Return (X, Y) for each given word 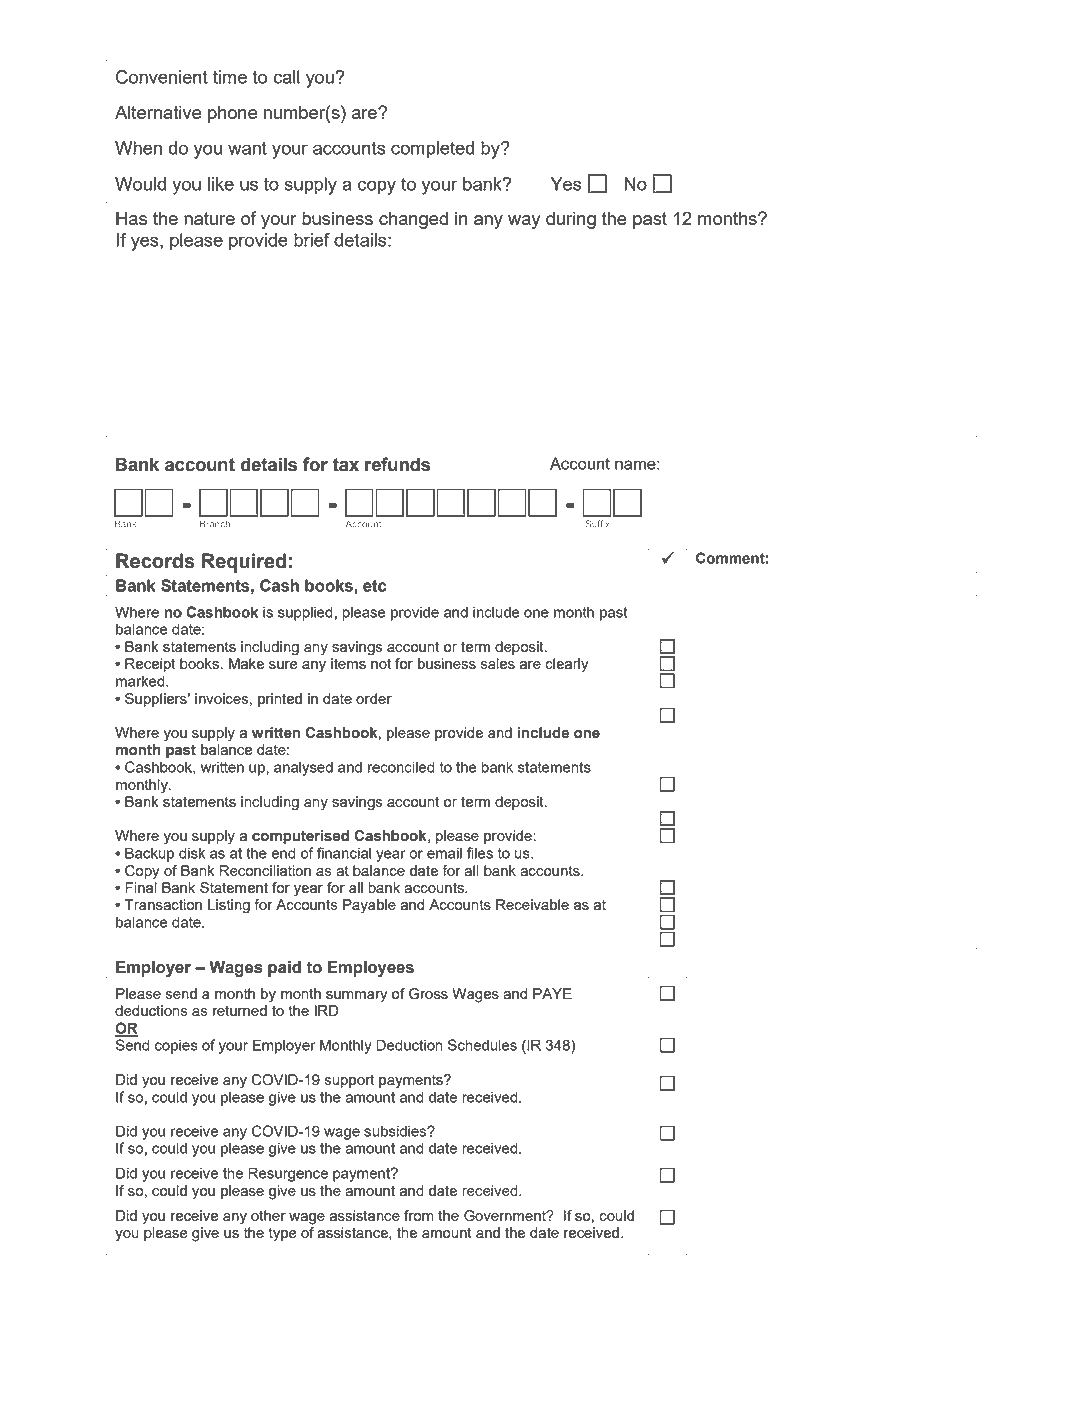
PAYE (552, 993)
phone (232, 114)
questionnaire (207, 1335)
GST (443, 1334)
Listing (229, 906)
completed (432, 150)
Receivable (532, 904)
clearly (567, 665)
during (571, 220)
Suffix (598, 524)
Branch (215, 524)
